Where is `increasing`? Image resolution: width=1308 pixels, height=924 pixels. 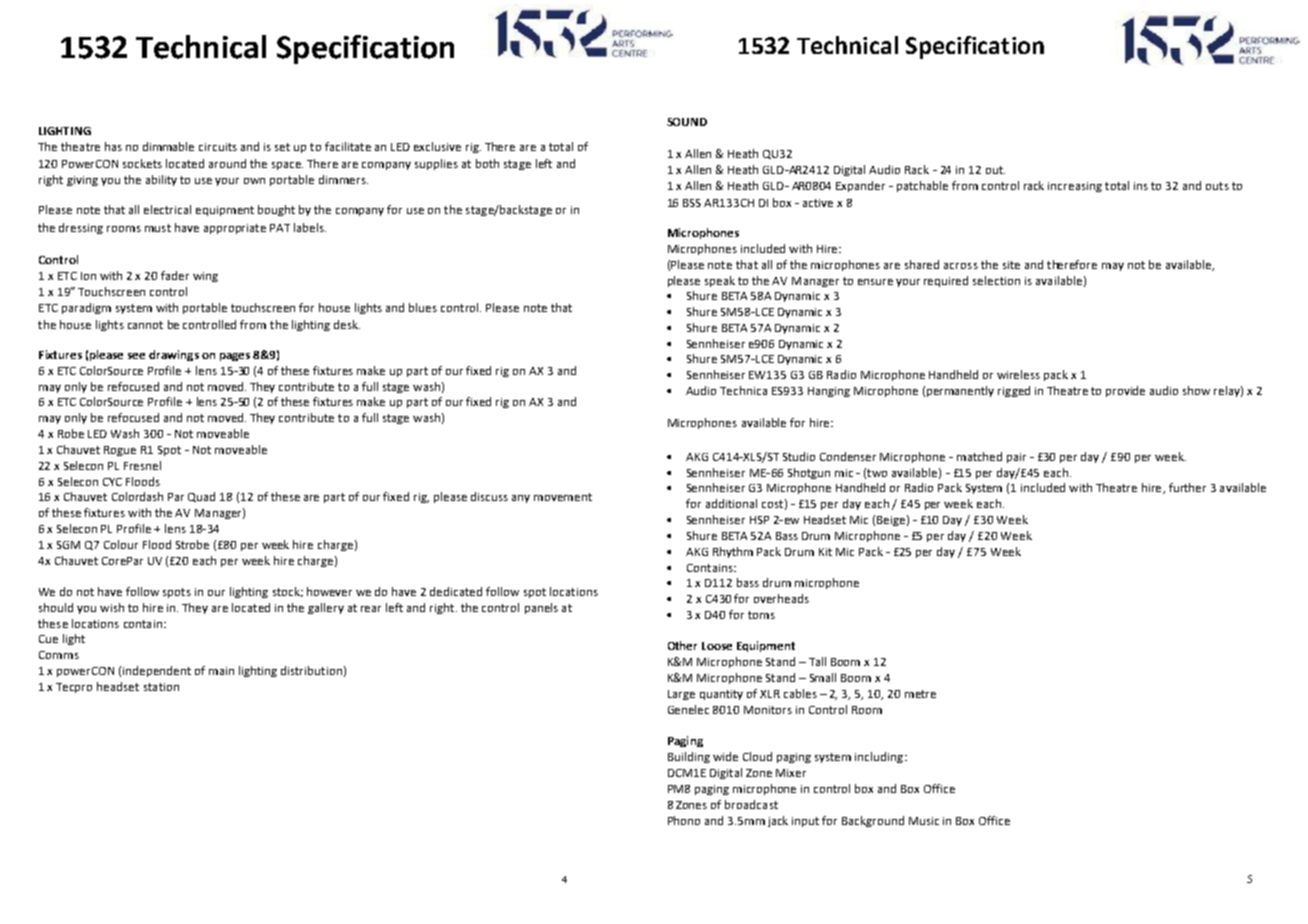 increasing is located at coordinates (1075, 187).
